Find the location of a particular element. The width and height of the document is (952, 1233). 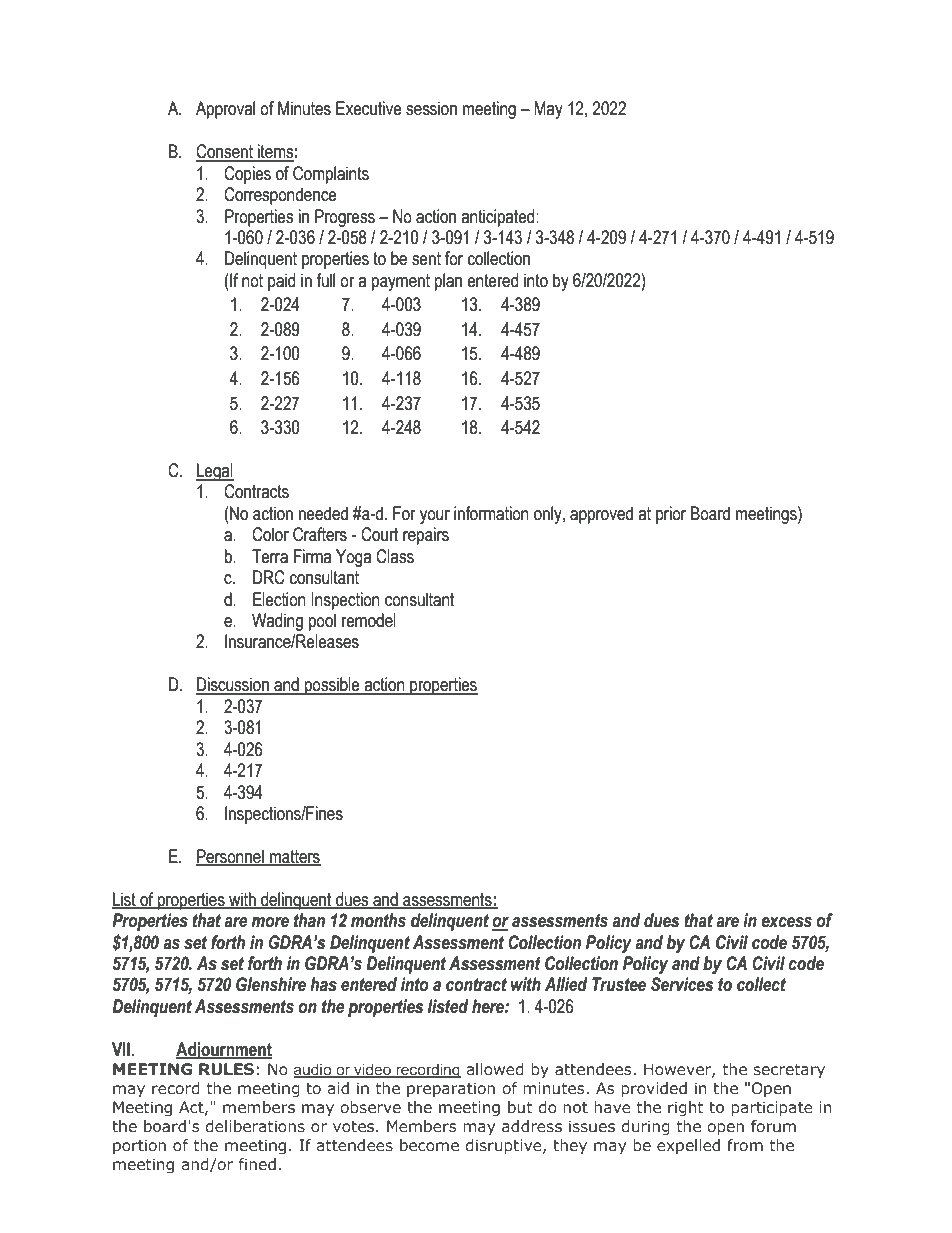

deliberations is located at coordinates (255, 1126).
